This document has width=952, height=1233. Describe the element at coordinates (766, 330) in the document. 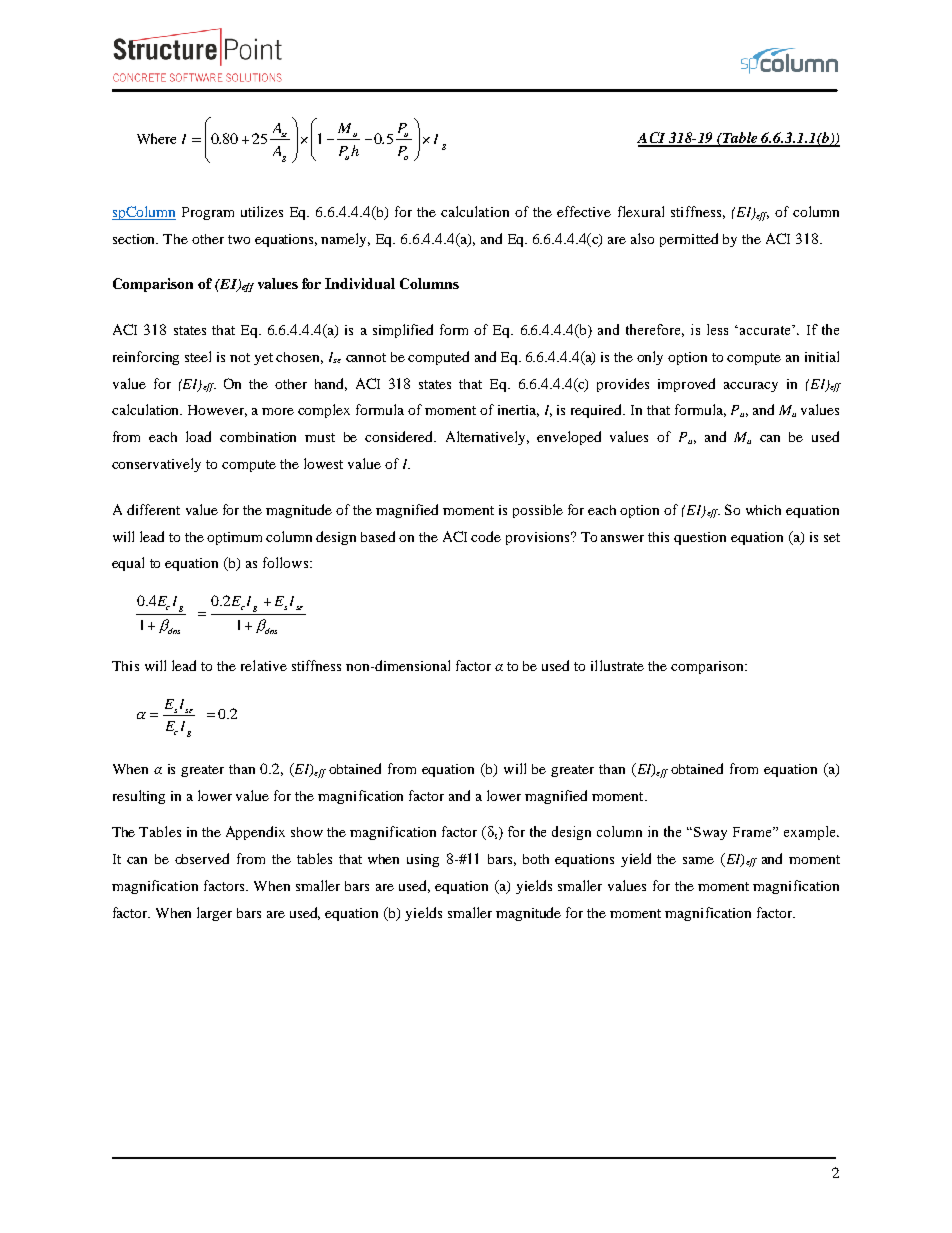

I see `accurate` at that location.
